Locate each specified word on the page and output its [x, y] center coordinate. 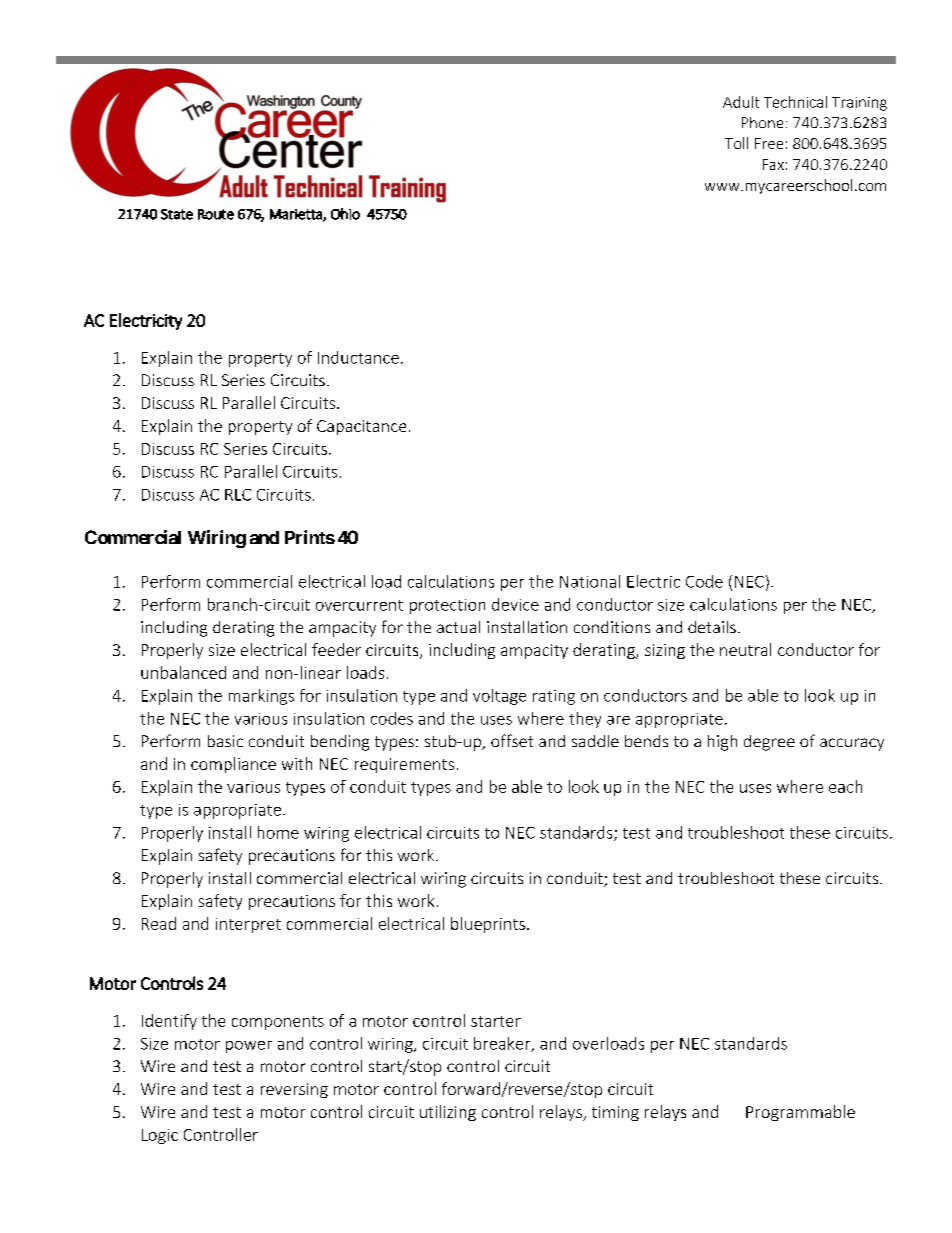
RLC [238, 495]
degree [769, 743]
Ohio [345, 214]
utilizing [448, 1113]
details [712, 627]
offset [512, 740]
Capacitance [361, 427]
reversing [294, 1090]
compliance [233, 765]
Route [216, 214]
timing [615, 1113]
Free [769, 143]
